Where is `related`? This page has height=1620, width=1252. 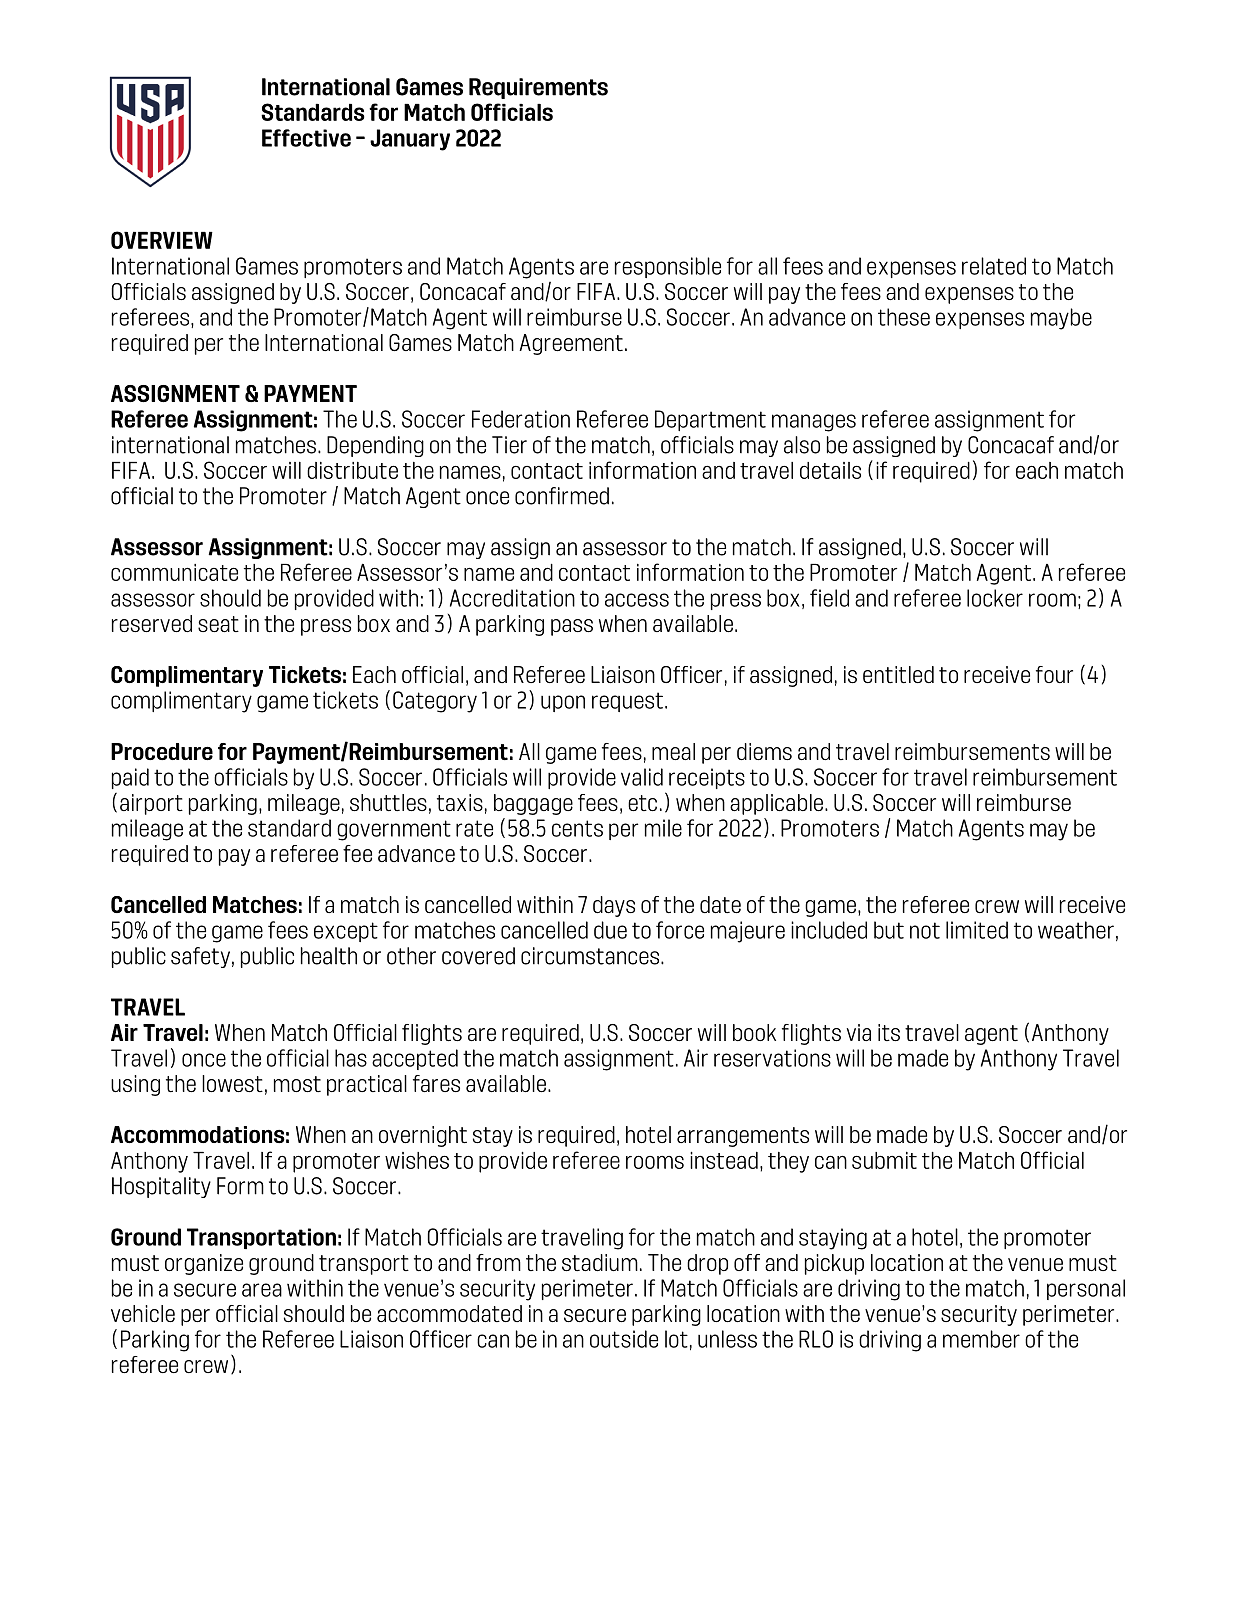
related is located at coordinates (994, 266).
